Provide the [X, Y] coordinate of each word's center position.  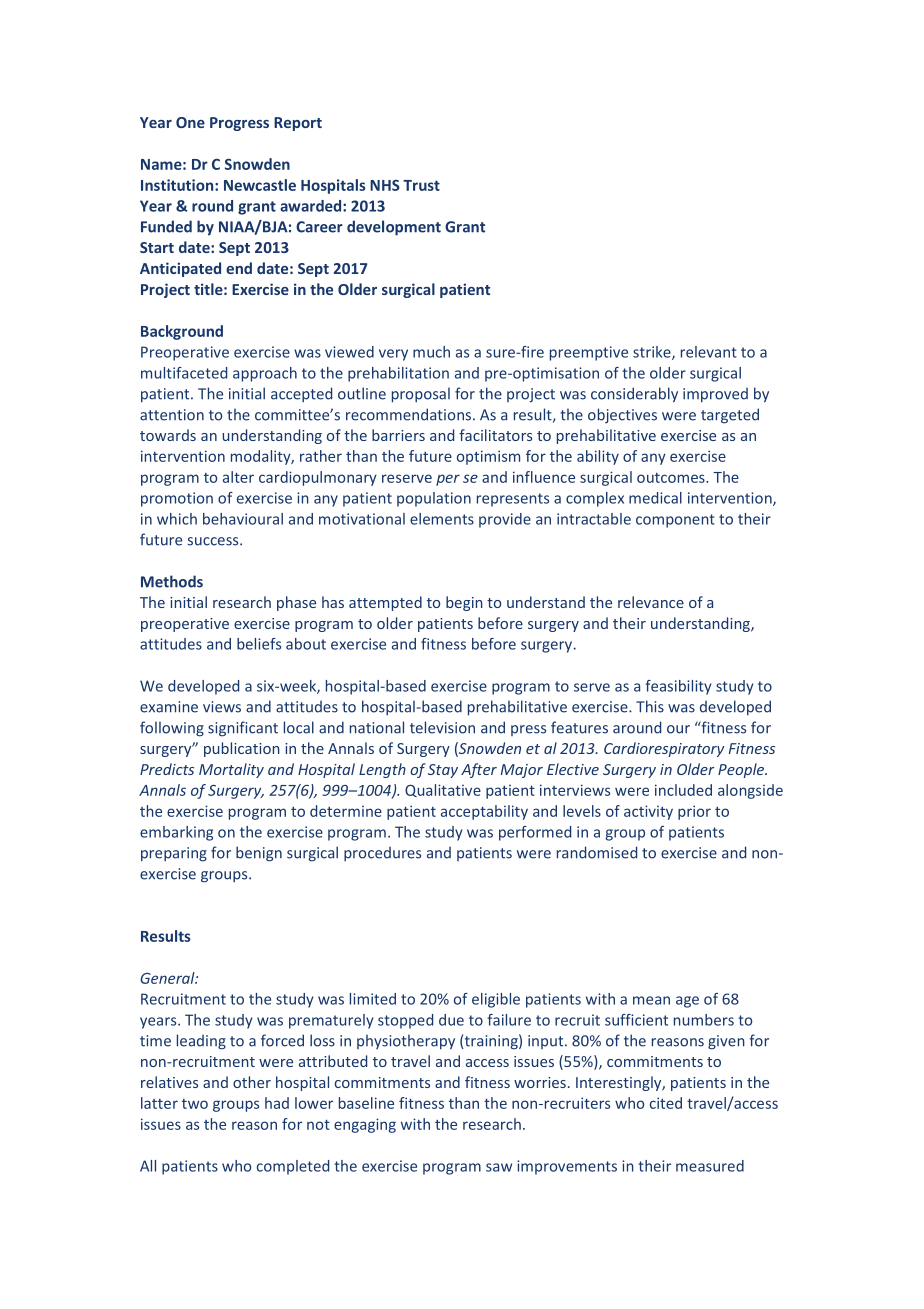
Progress [239, 124]
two [195, 1104]
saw [499, 1167]
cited [666, 1103]
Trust [421, 185]
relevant [709, 352]
